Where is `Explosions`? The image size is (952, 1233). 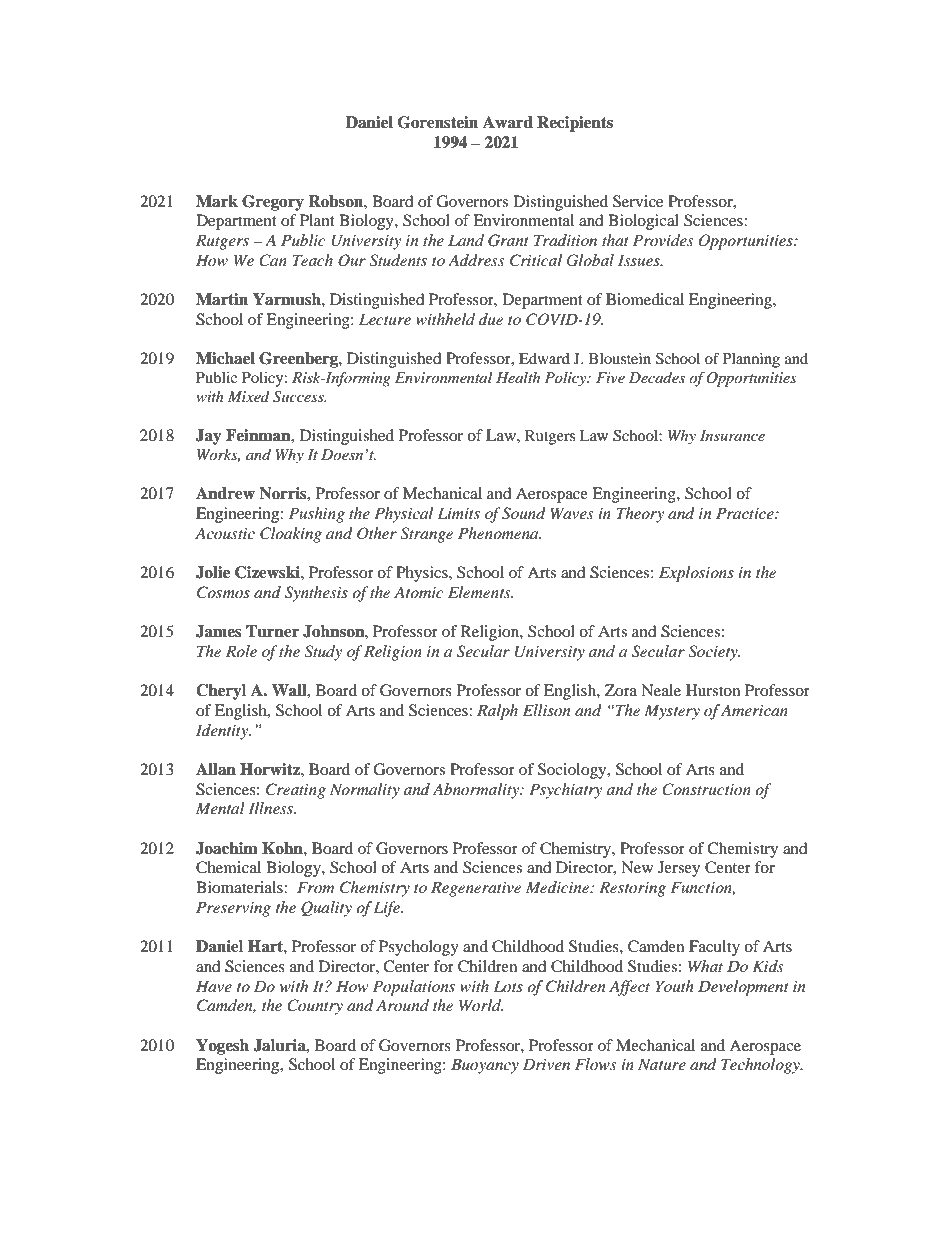
Explosions is located at coordinates (696, 574).
